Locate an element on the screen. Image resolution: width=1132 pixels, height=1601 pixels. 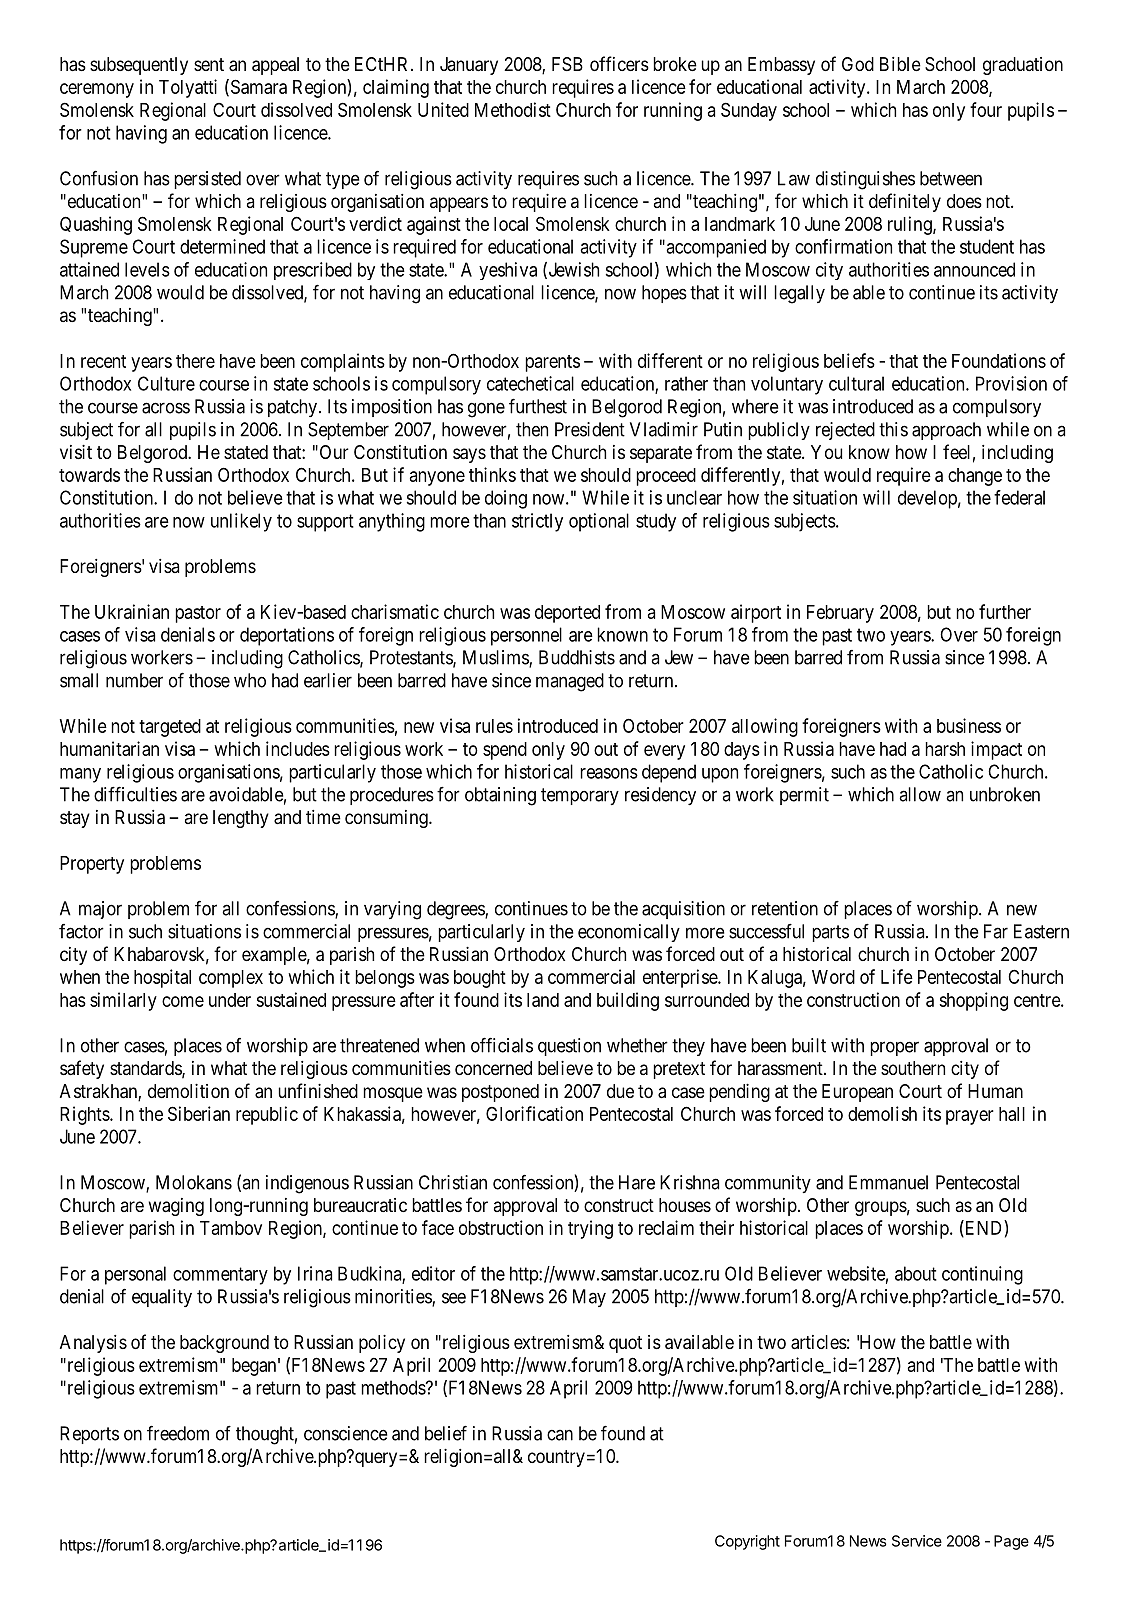
four is located at coordinates (986, 109).
